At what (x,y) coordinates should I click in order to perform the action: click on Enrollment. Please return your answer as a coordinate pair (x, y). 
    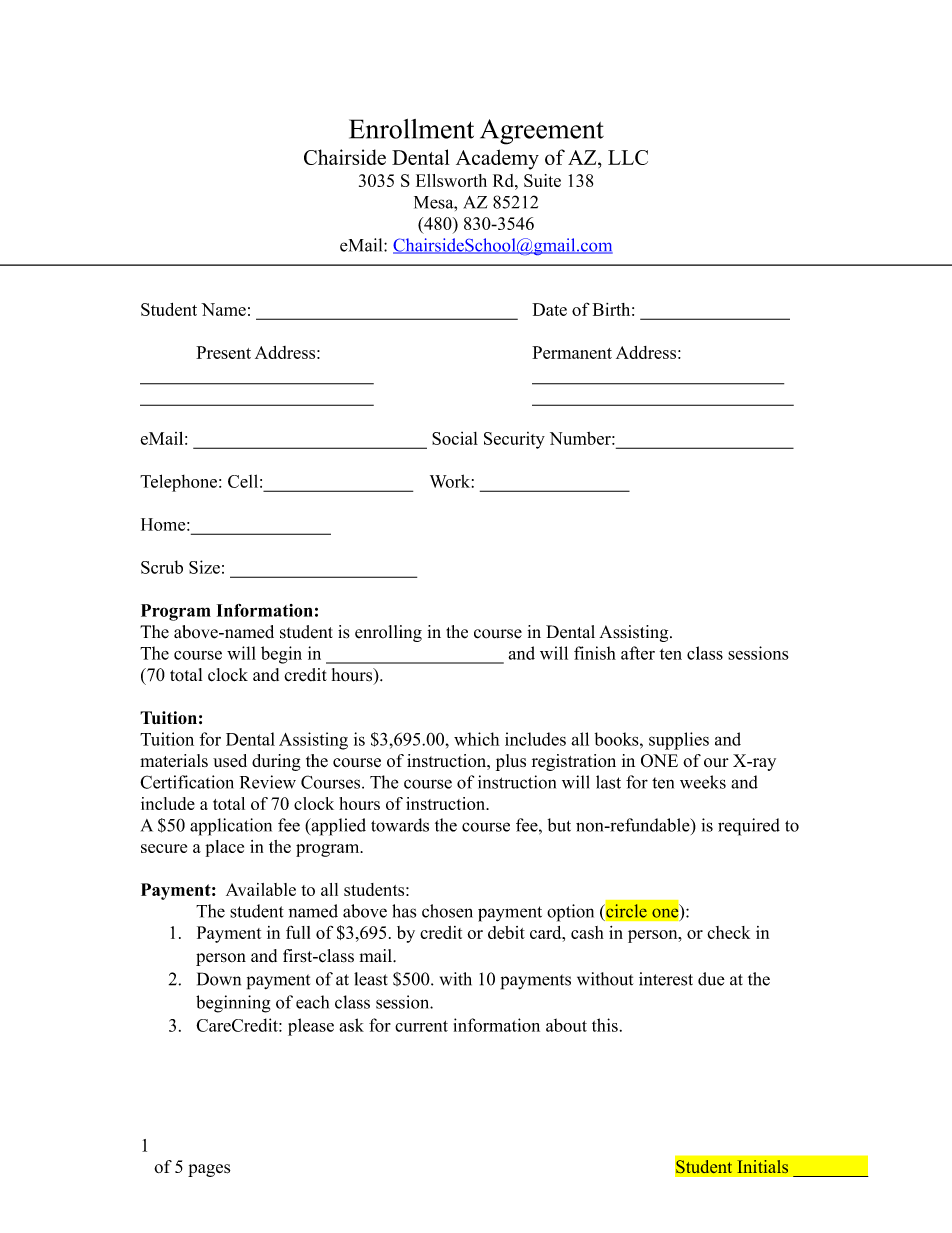
    Looking at the image, I should click on (411, 129).
